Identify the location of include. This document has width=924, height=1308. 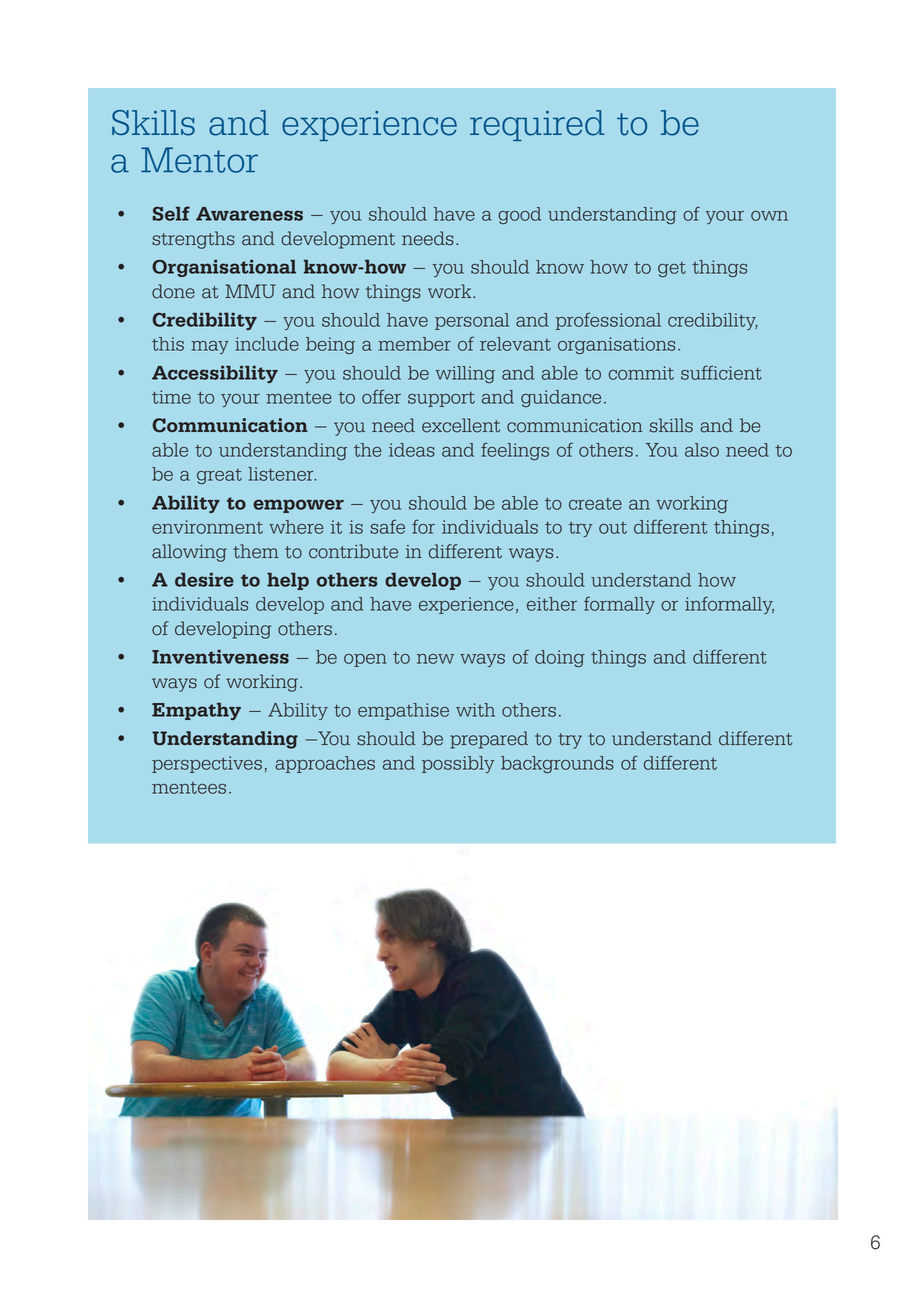
(267, 344).
